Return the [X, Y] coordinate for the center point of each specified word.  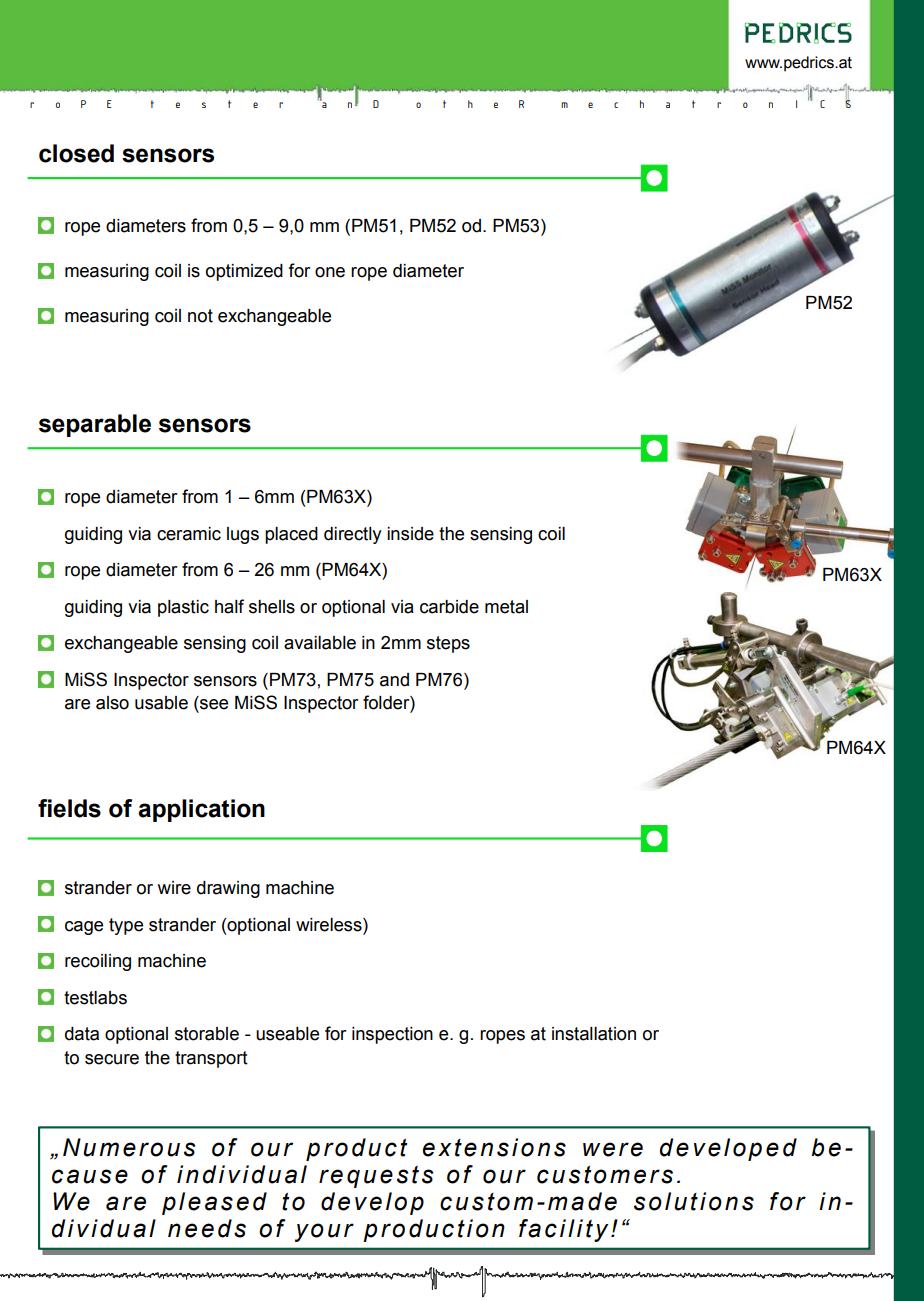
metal [506, 607]
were [613, 1149]
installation [594, 1034]
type [126, 926]
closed [76, 153]
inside [410, 534]
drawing [228, 889]
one [330, 272]
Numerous [129, 1147]
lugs [243, 535]
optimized [244, 272]
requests [376, 1177]
